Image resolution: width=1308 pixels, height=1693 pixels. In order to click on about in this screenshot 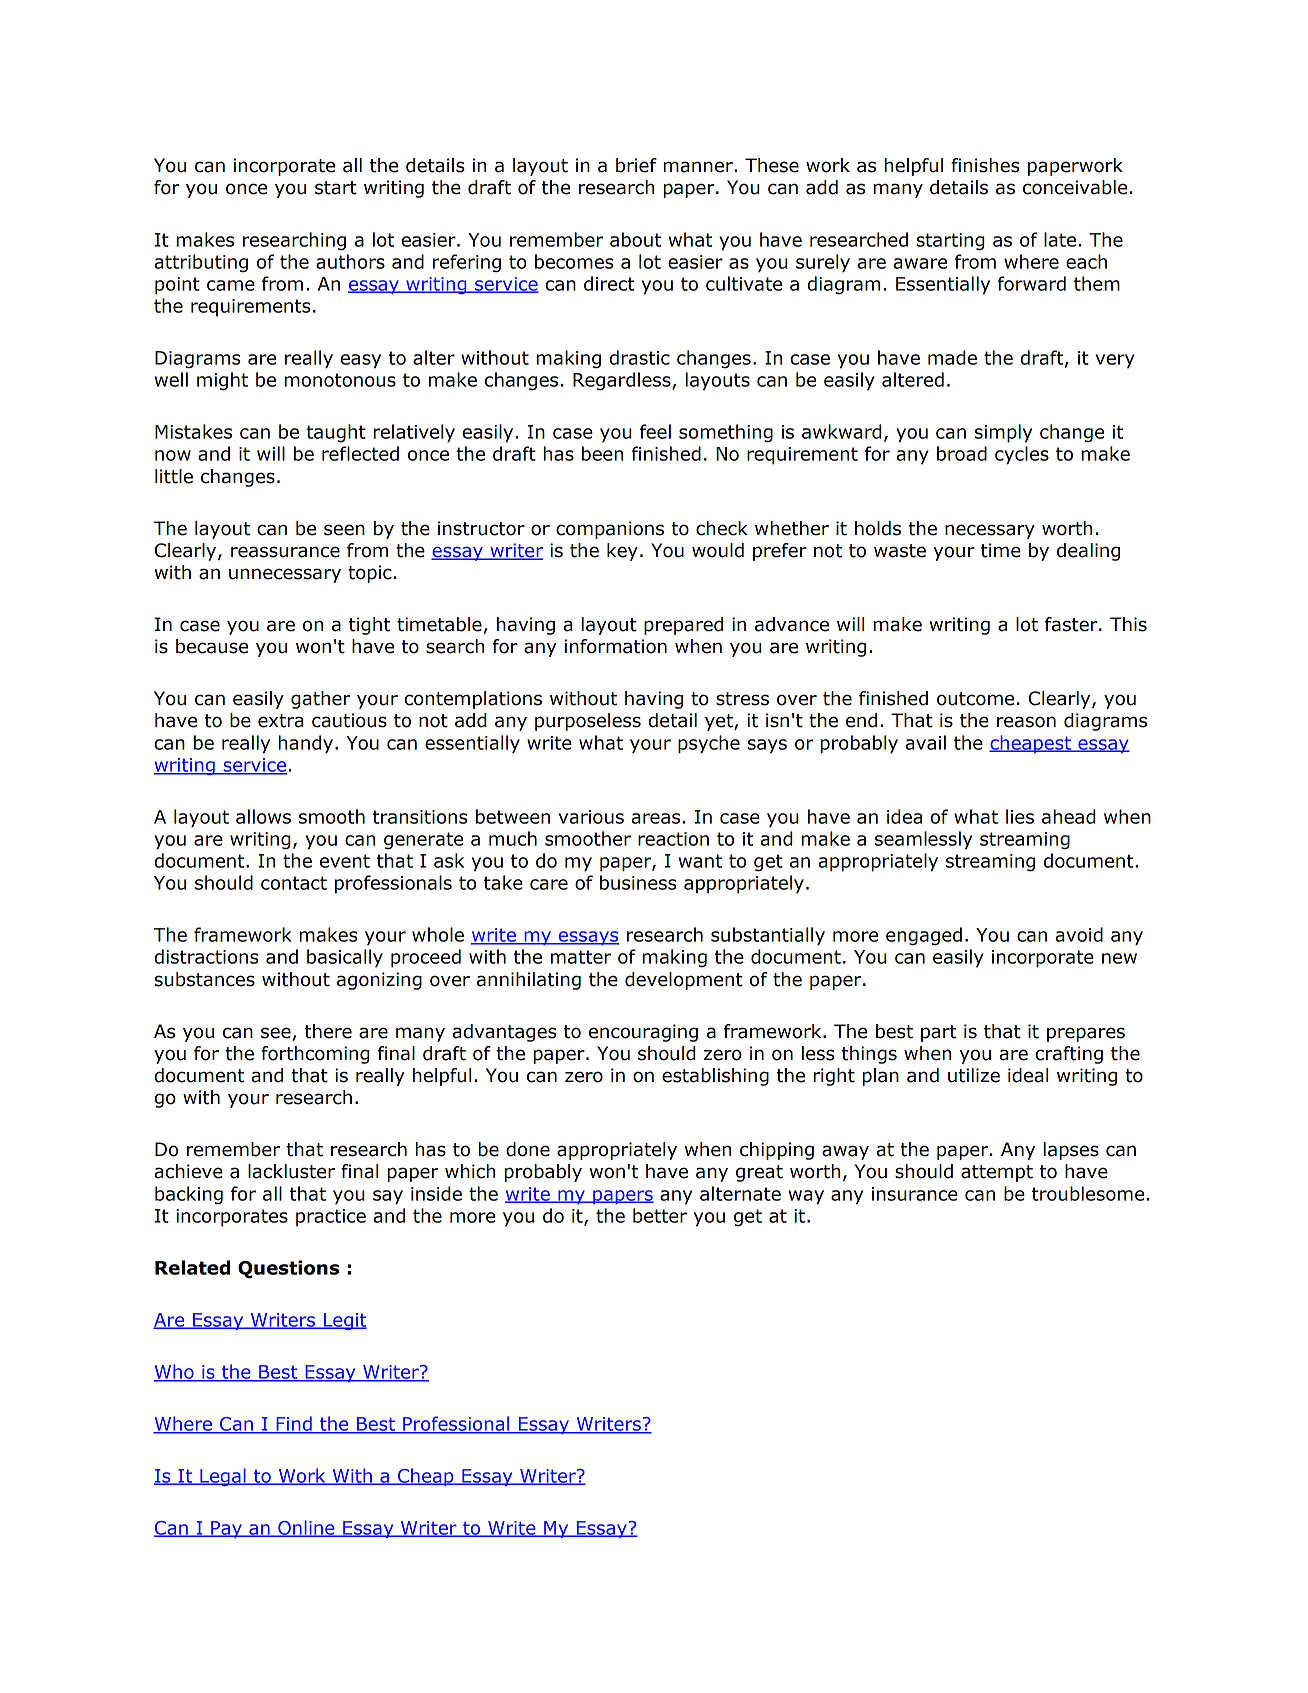, I will do `click(635, 239)`.
